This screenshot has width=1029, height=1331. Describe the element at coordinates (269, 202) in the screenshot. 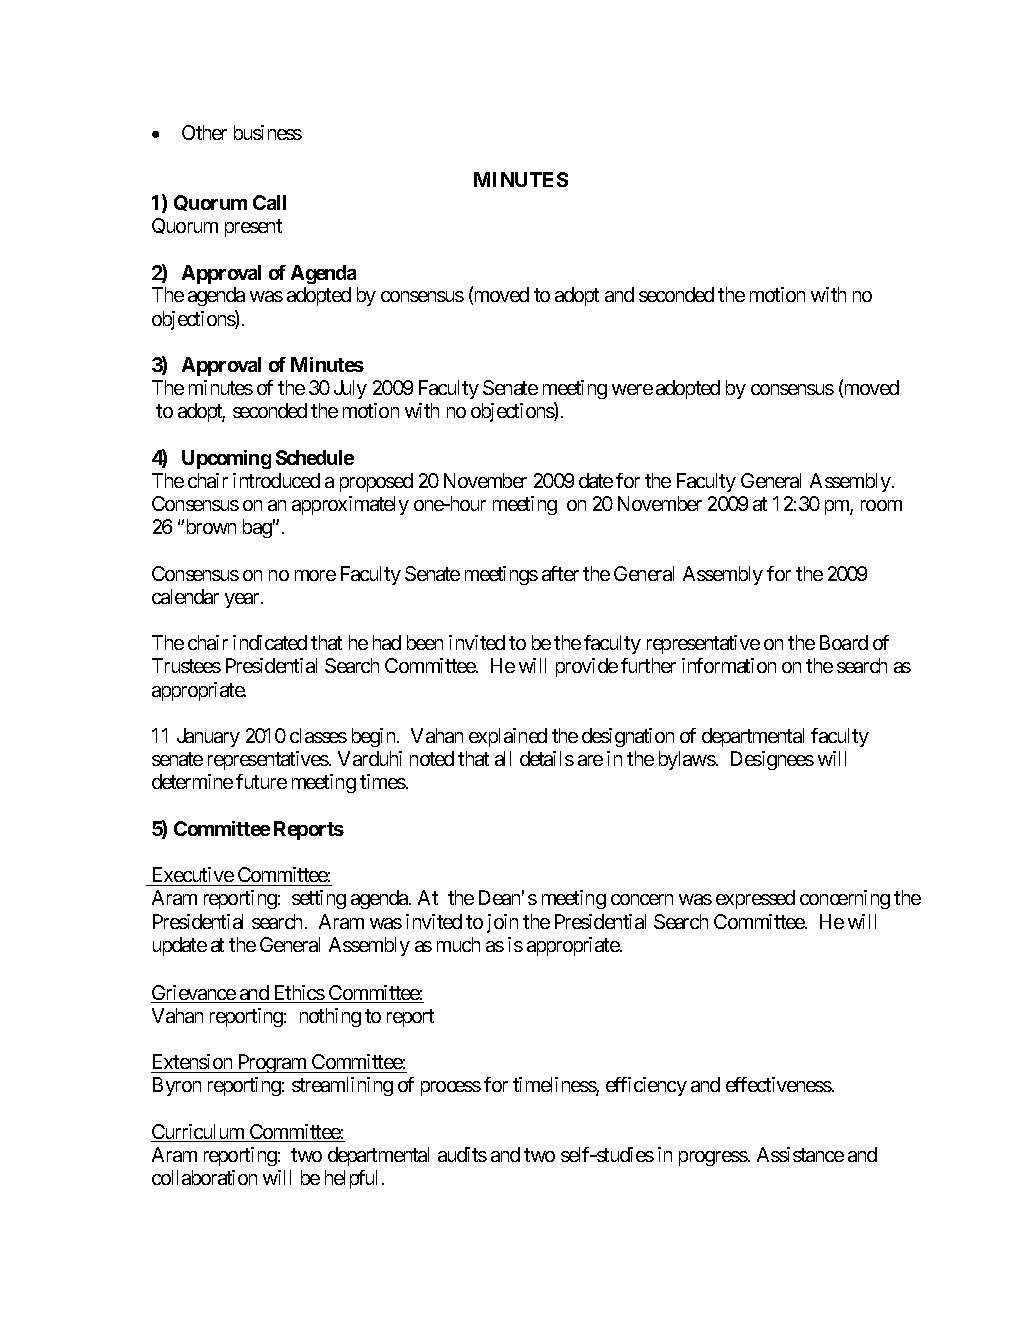

I see `Call` at that location.
